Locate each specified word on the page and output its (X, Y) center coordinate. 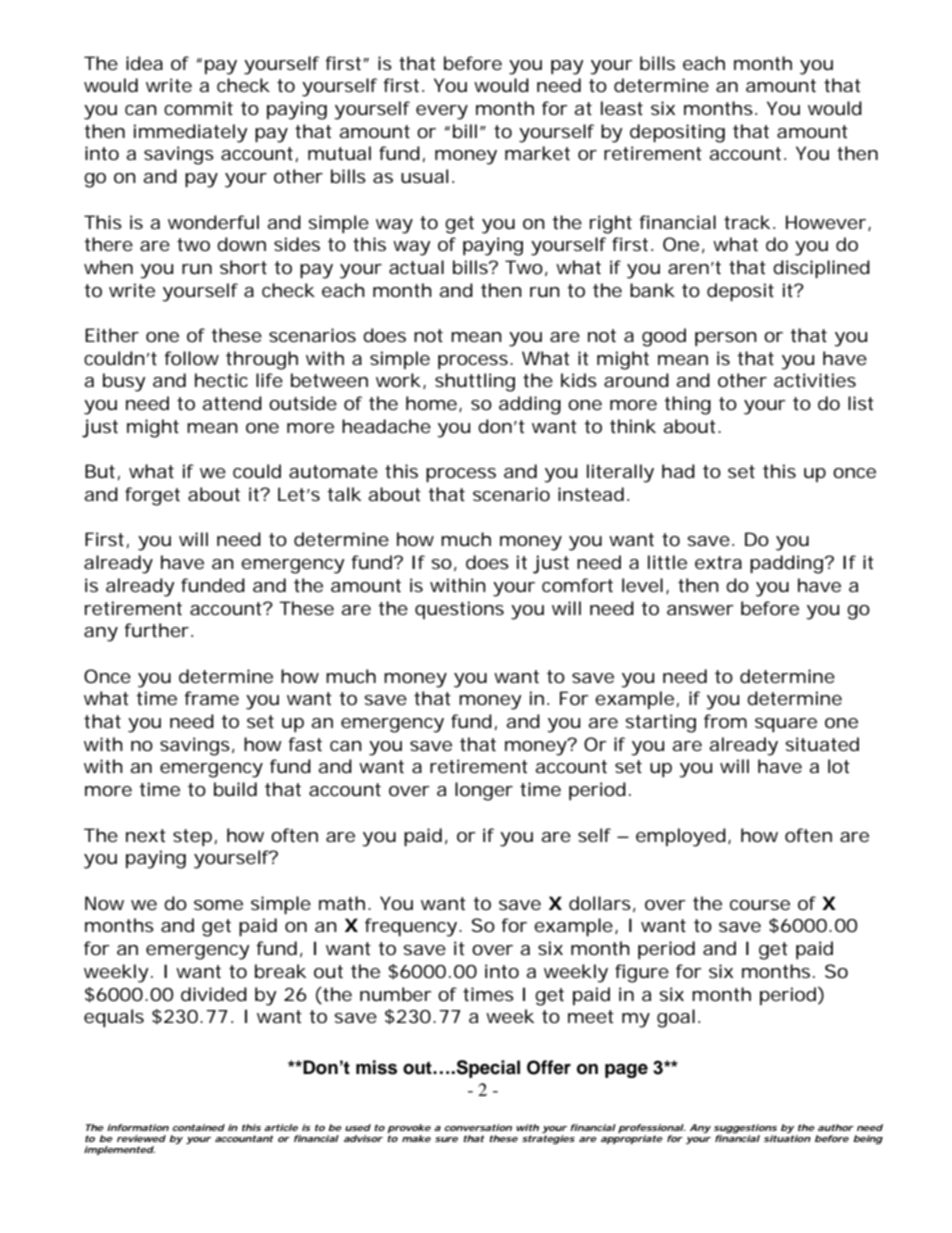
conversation (478, 1127)
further (158, 630)
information (138, 1127)
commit (198, 108)
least (622, 108)
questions (459, 610)
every (442, 112)
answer (700, 610)
